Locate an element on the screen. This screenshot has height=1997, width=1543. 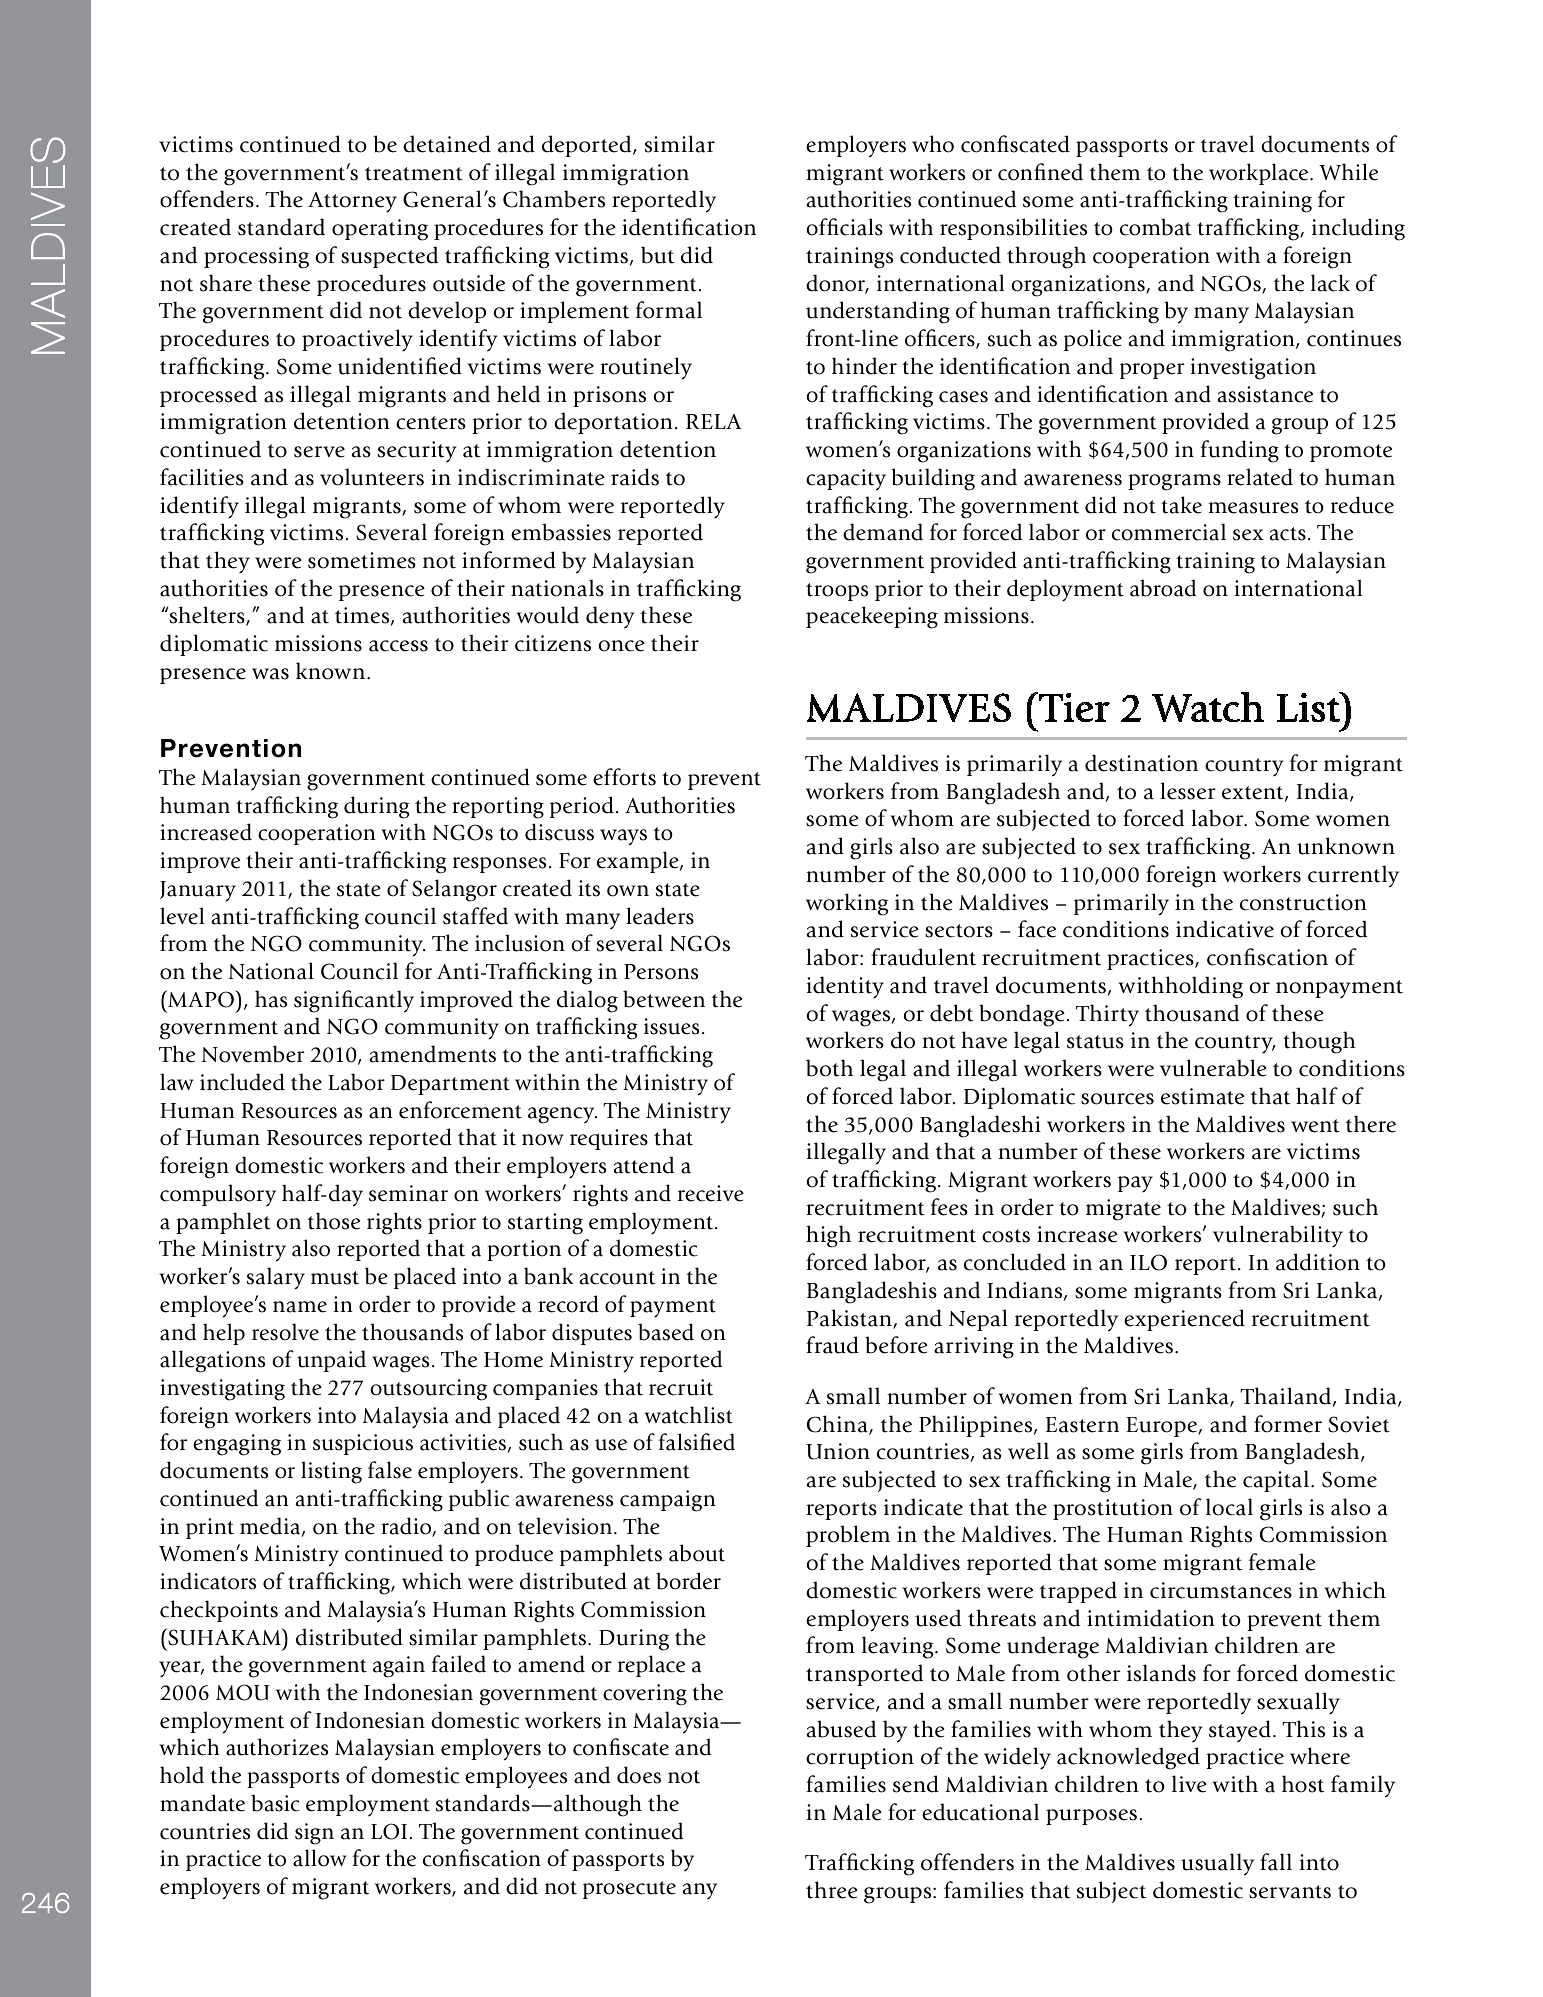
capacity is located at coordinates (846, 480).
